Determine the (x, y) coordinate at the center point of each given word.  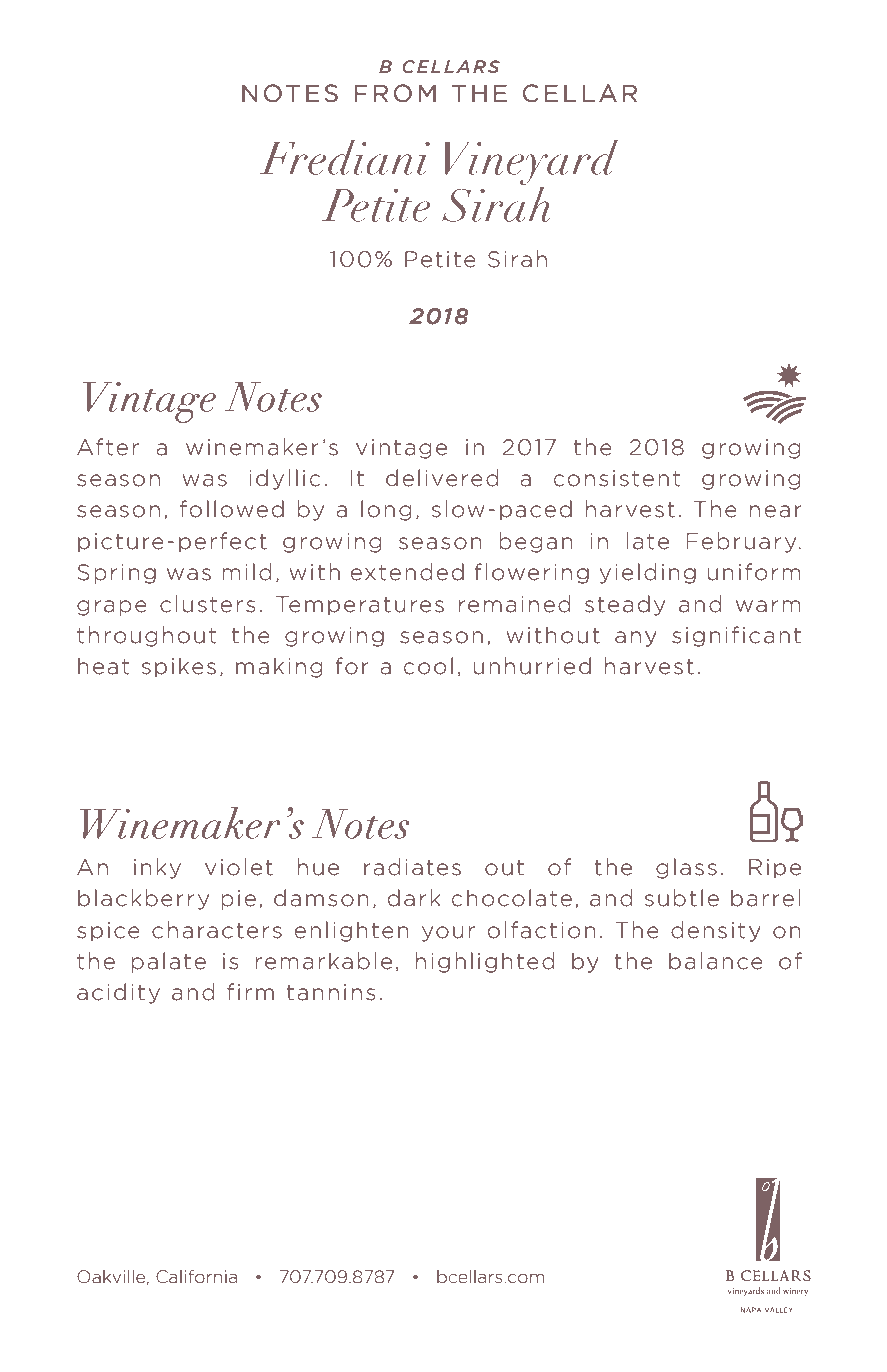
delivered (442, 478)
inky (157, 868)
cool (428, 666)
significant (736, 636)
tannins (331, 992)
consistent (617, 478)
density (716, 931)
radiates (412, 867)
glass (686, 868)
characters (217, 930)
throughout (146, 636)
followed (232, 509)
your (448, 934)
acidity (118, 993)
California (196, 1277)
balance (716, 961)
